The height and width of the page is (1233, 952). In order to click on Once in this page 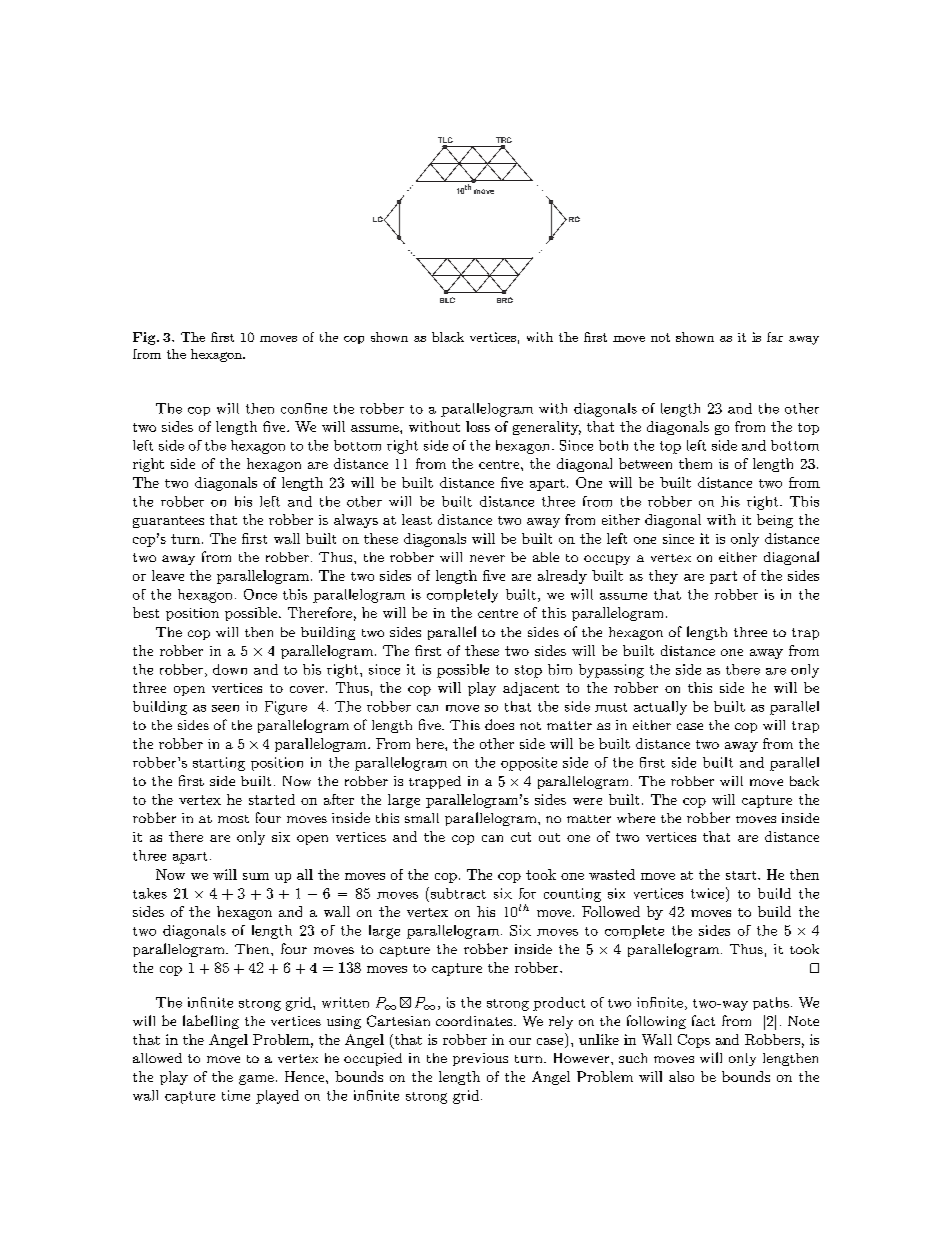, I will do `click(260, 594)`.
